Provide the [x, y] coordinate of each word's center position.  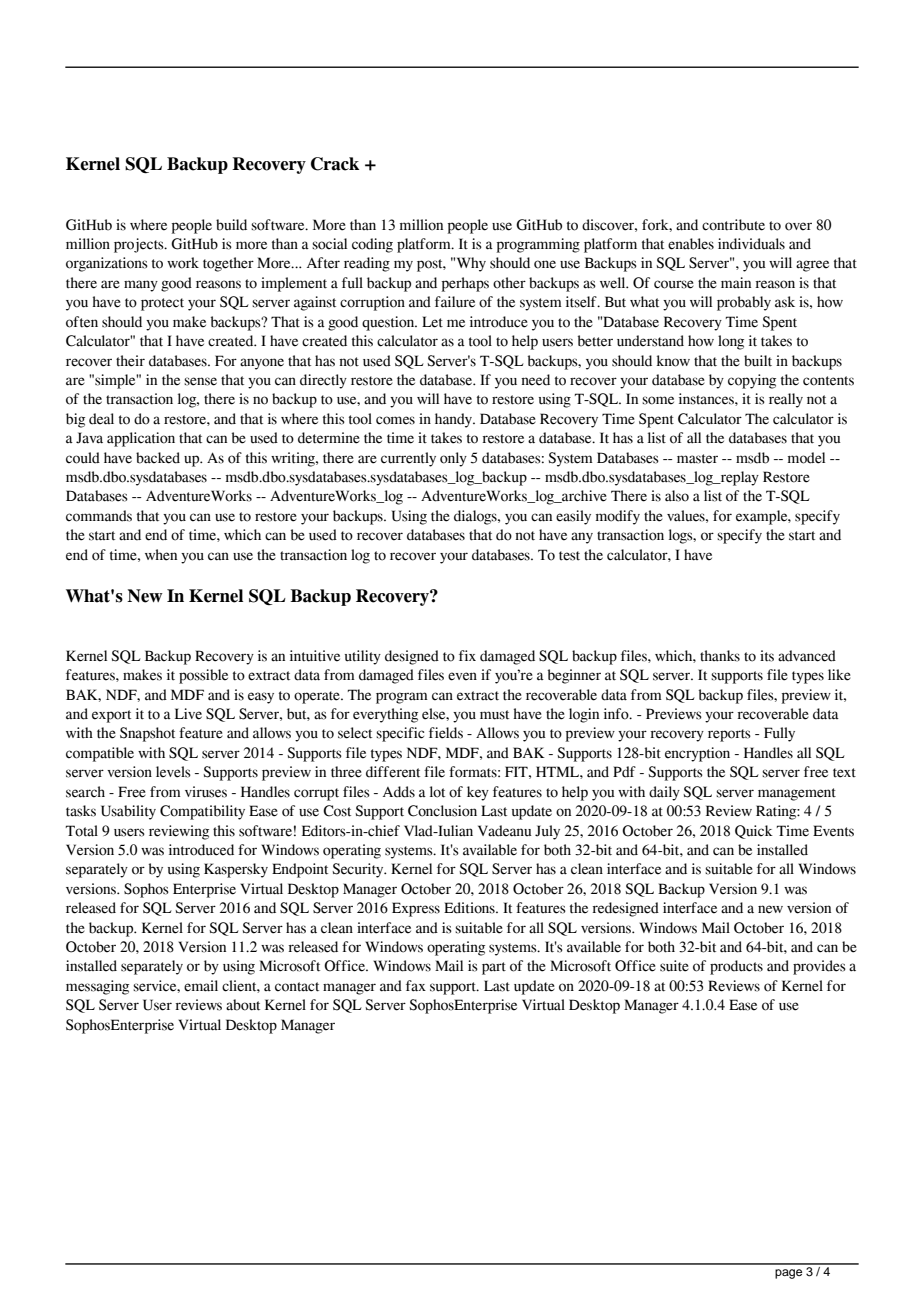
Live [188, 714]
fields [446, 733]
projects [140, 245]
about [243, 1005]
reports [729, 735]
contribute [733, 225]
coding [372, 245]
